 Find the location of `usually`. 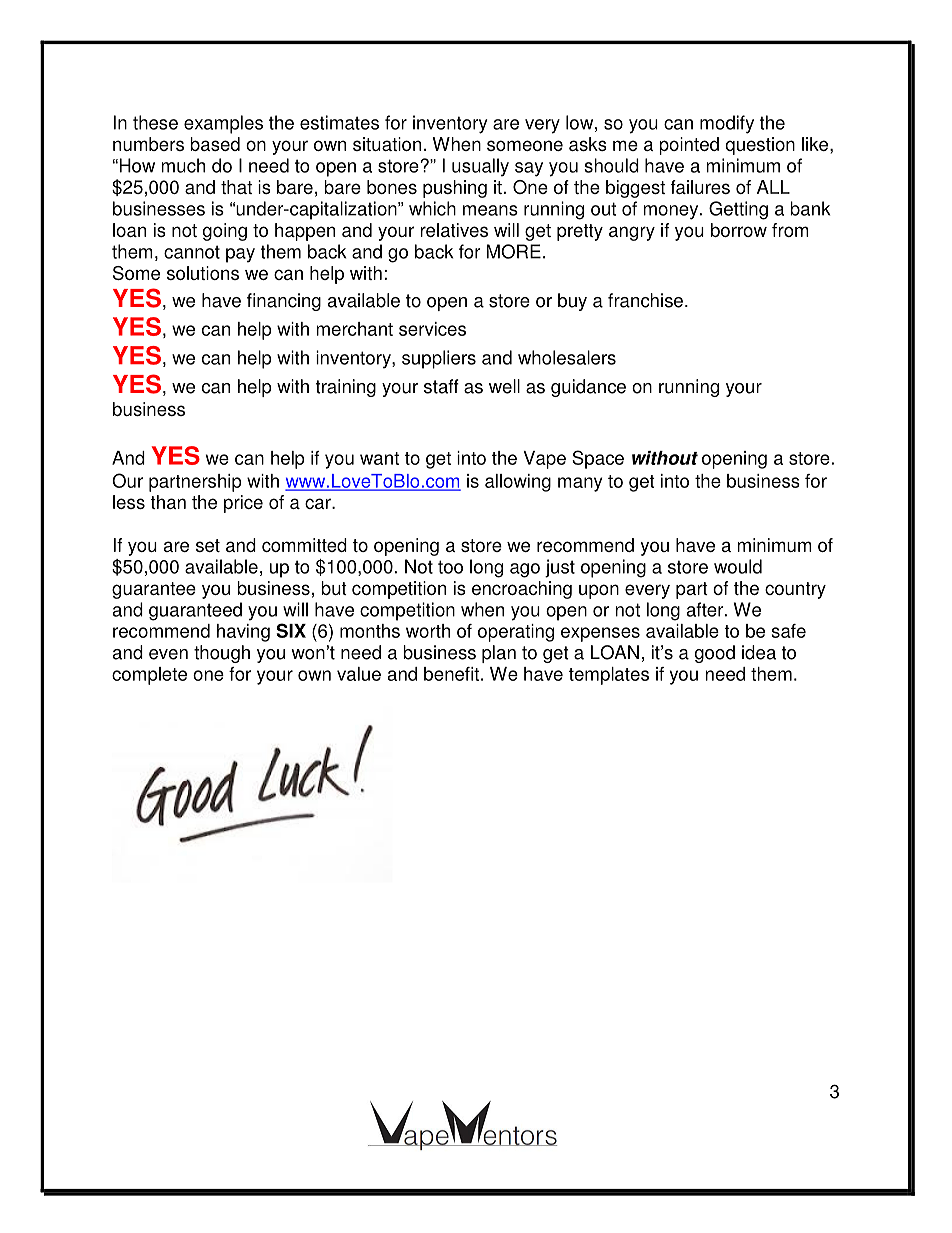

usually is located at coordinates (480, 167).
